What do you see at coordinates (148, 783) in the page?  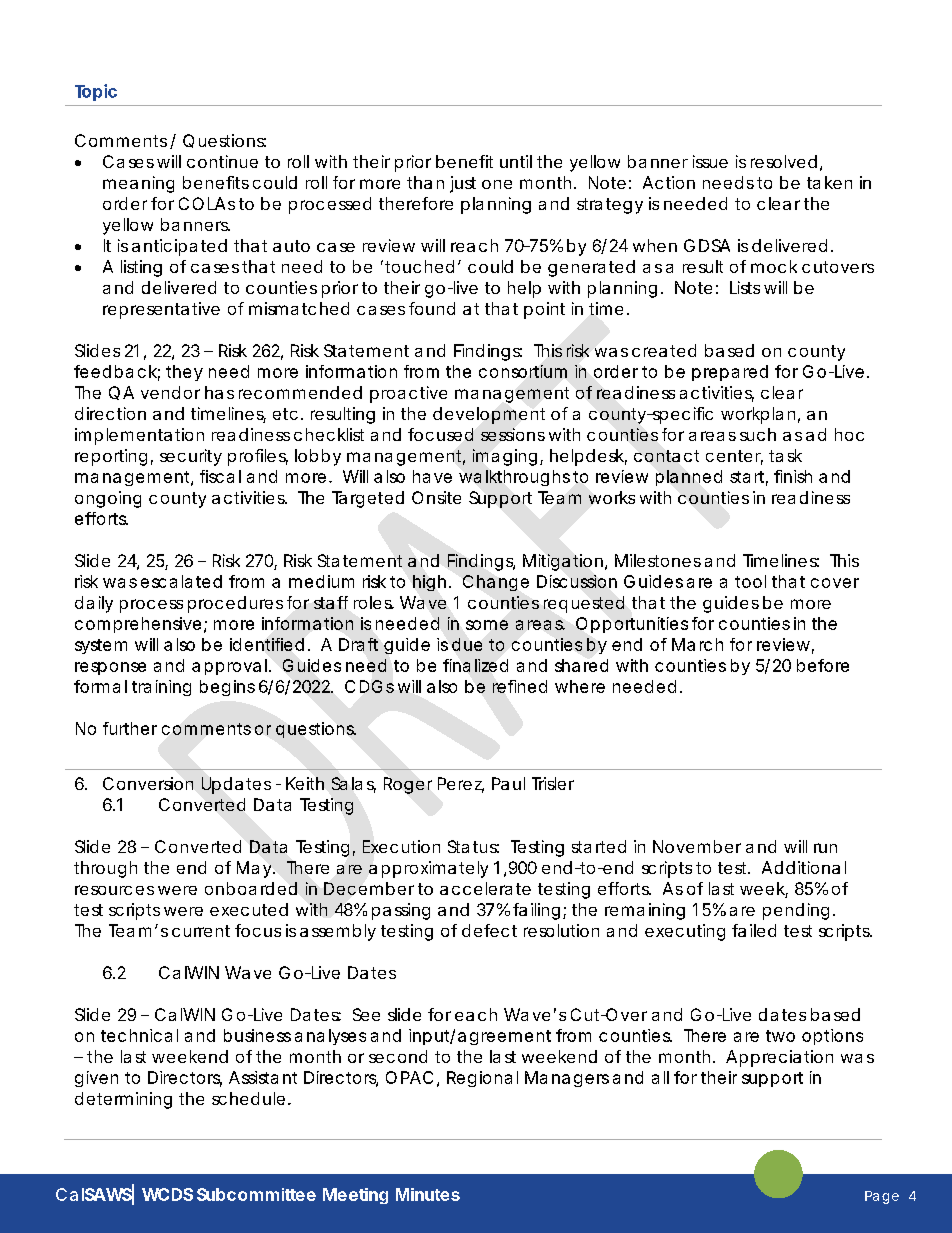 I see `Conversion` at bounding box center [148, 783].
